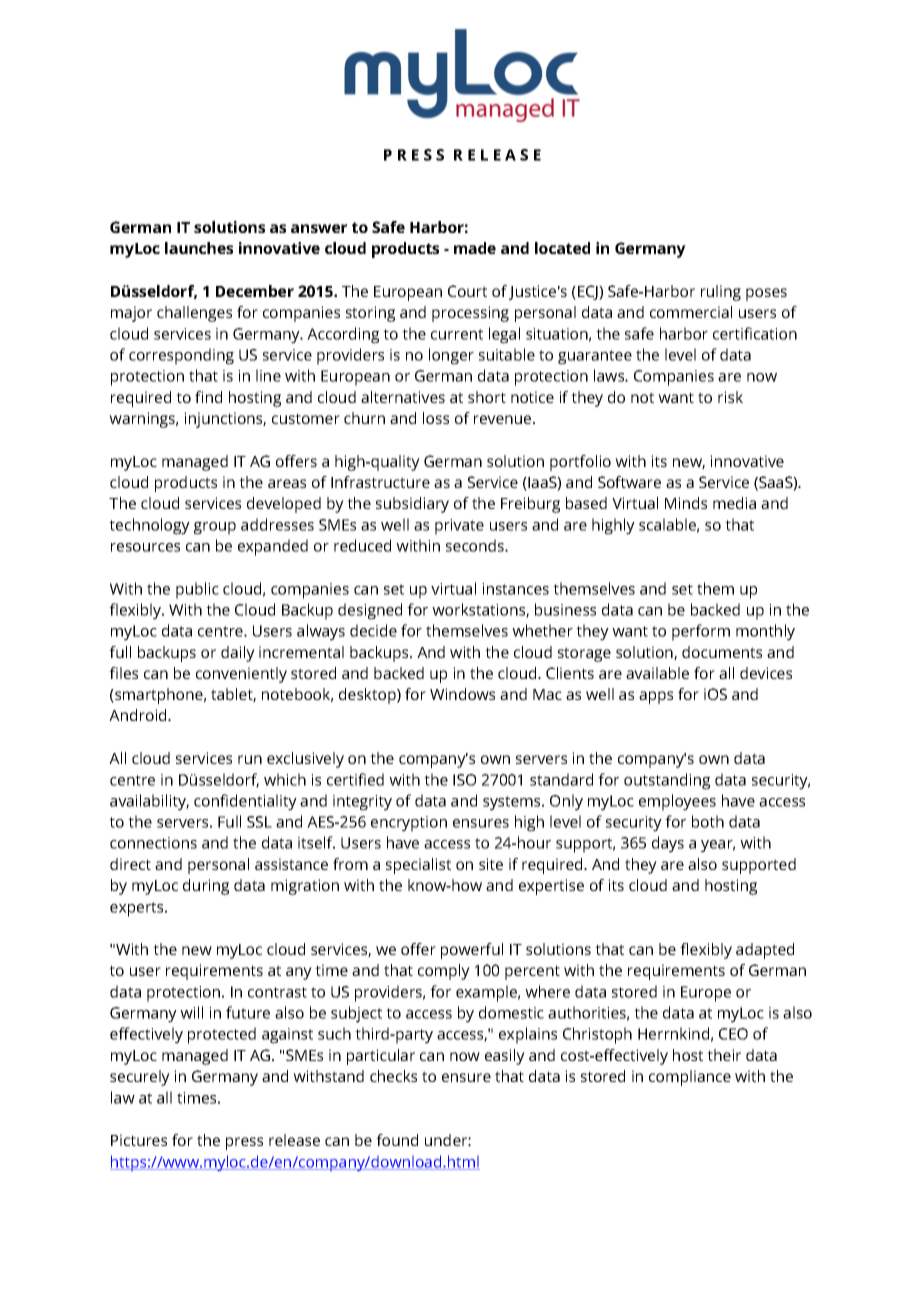  I want to click on connections, so click(153, 843).
